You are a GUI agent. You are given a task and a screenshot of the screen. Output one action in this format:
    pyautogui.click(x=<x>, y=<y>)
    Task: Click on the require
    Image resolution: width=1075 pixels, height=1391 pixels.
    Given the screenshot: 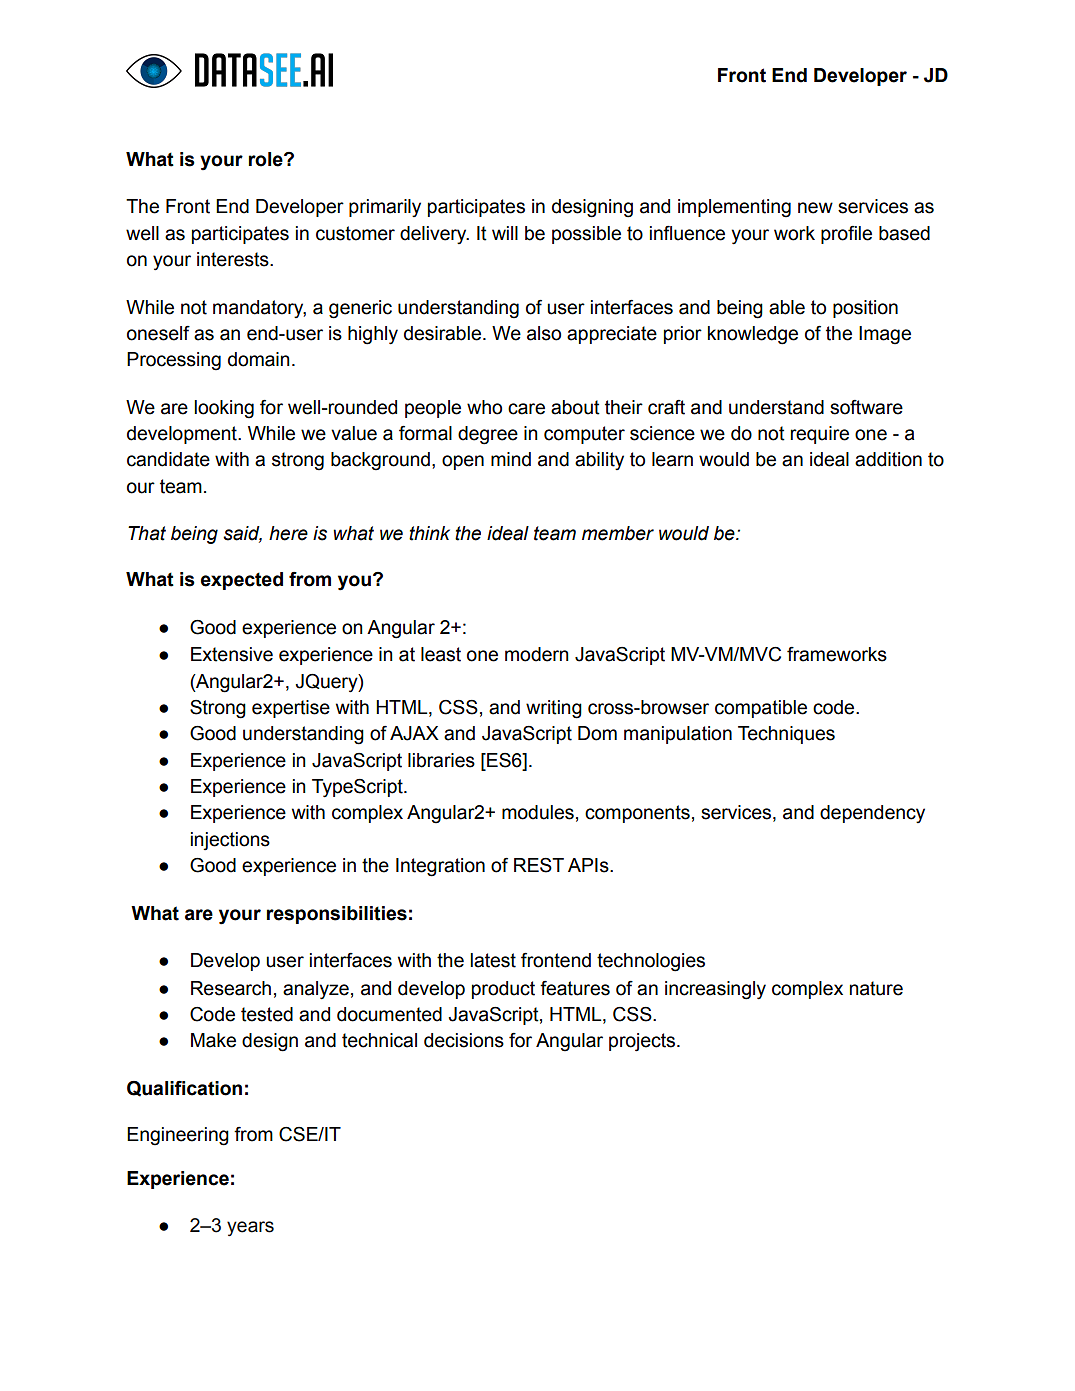 What is the action you would take?
    pyautogui.click(x=819, y=435)
